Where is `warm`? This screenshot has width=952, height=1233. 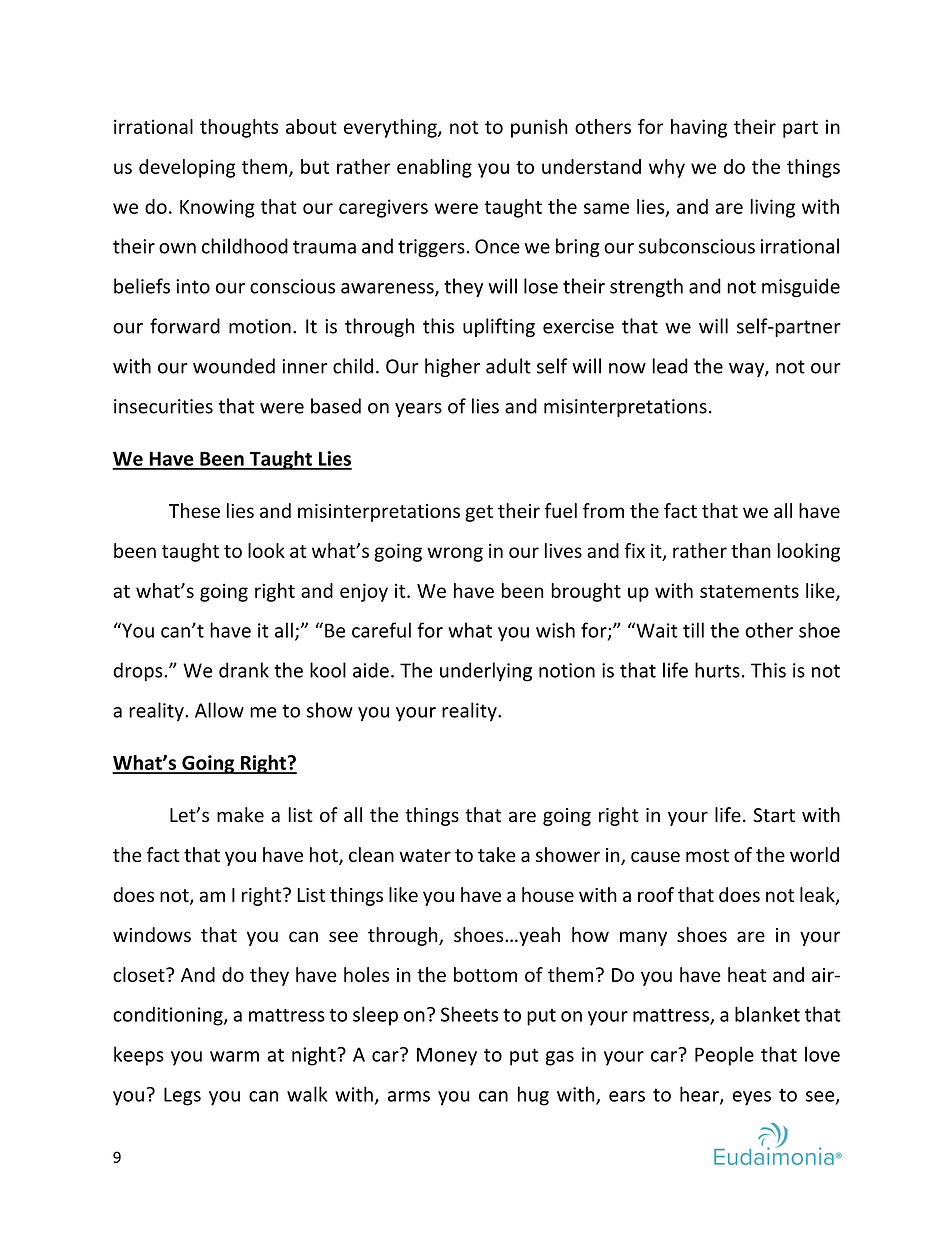 warm is located at coordinates (234, 1056).
